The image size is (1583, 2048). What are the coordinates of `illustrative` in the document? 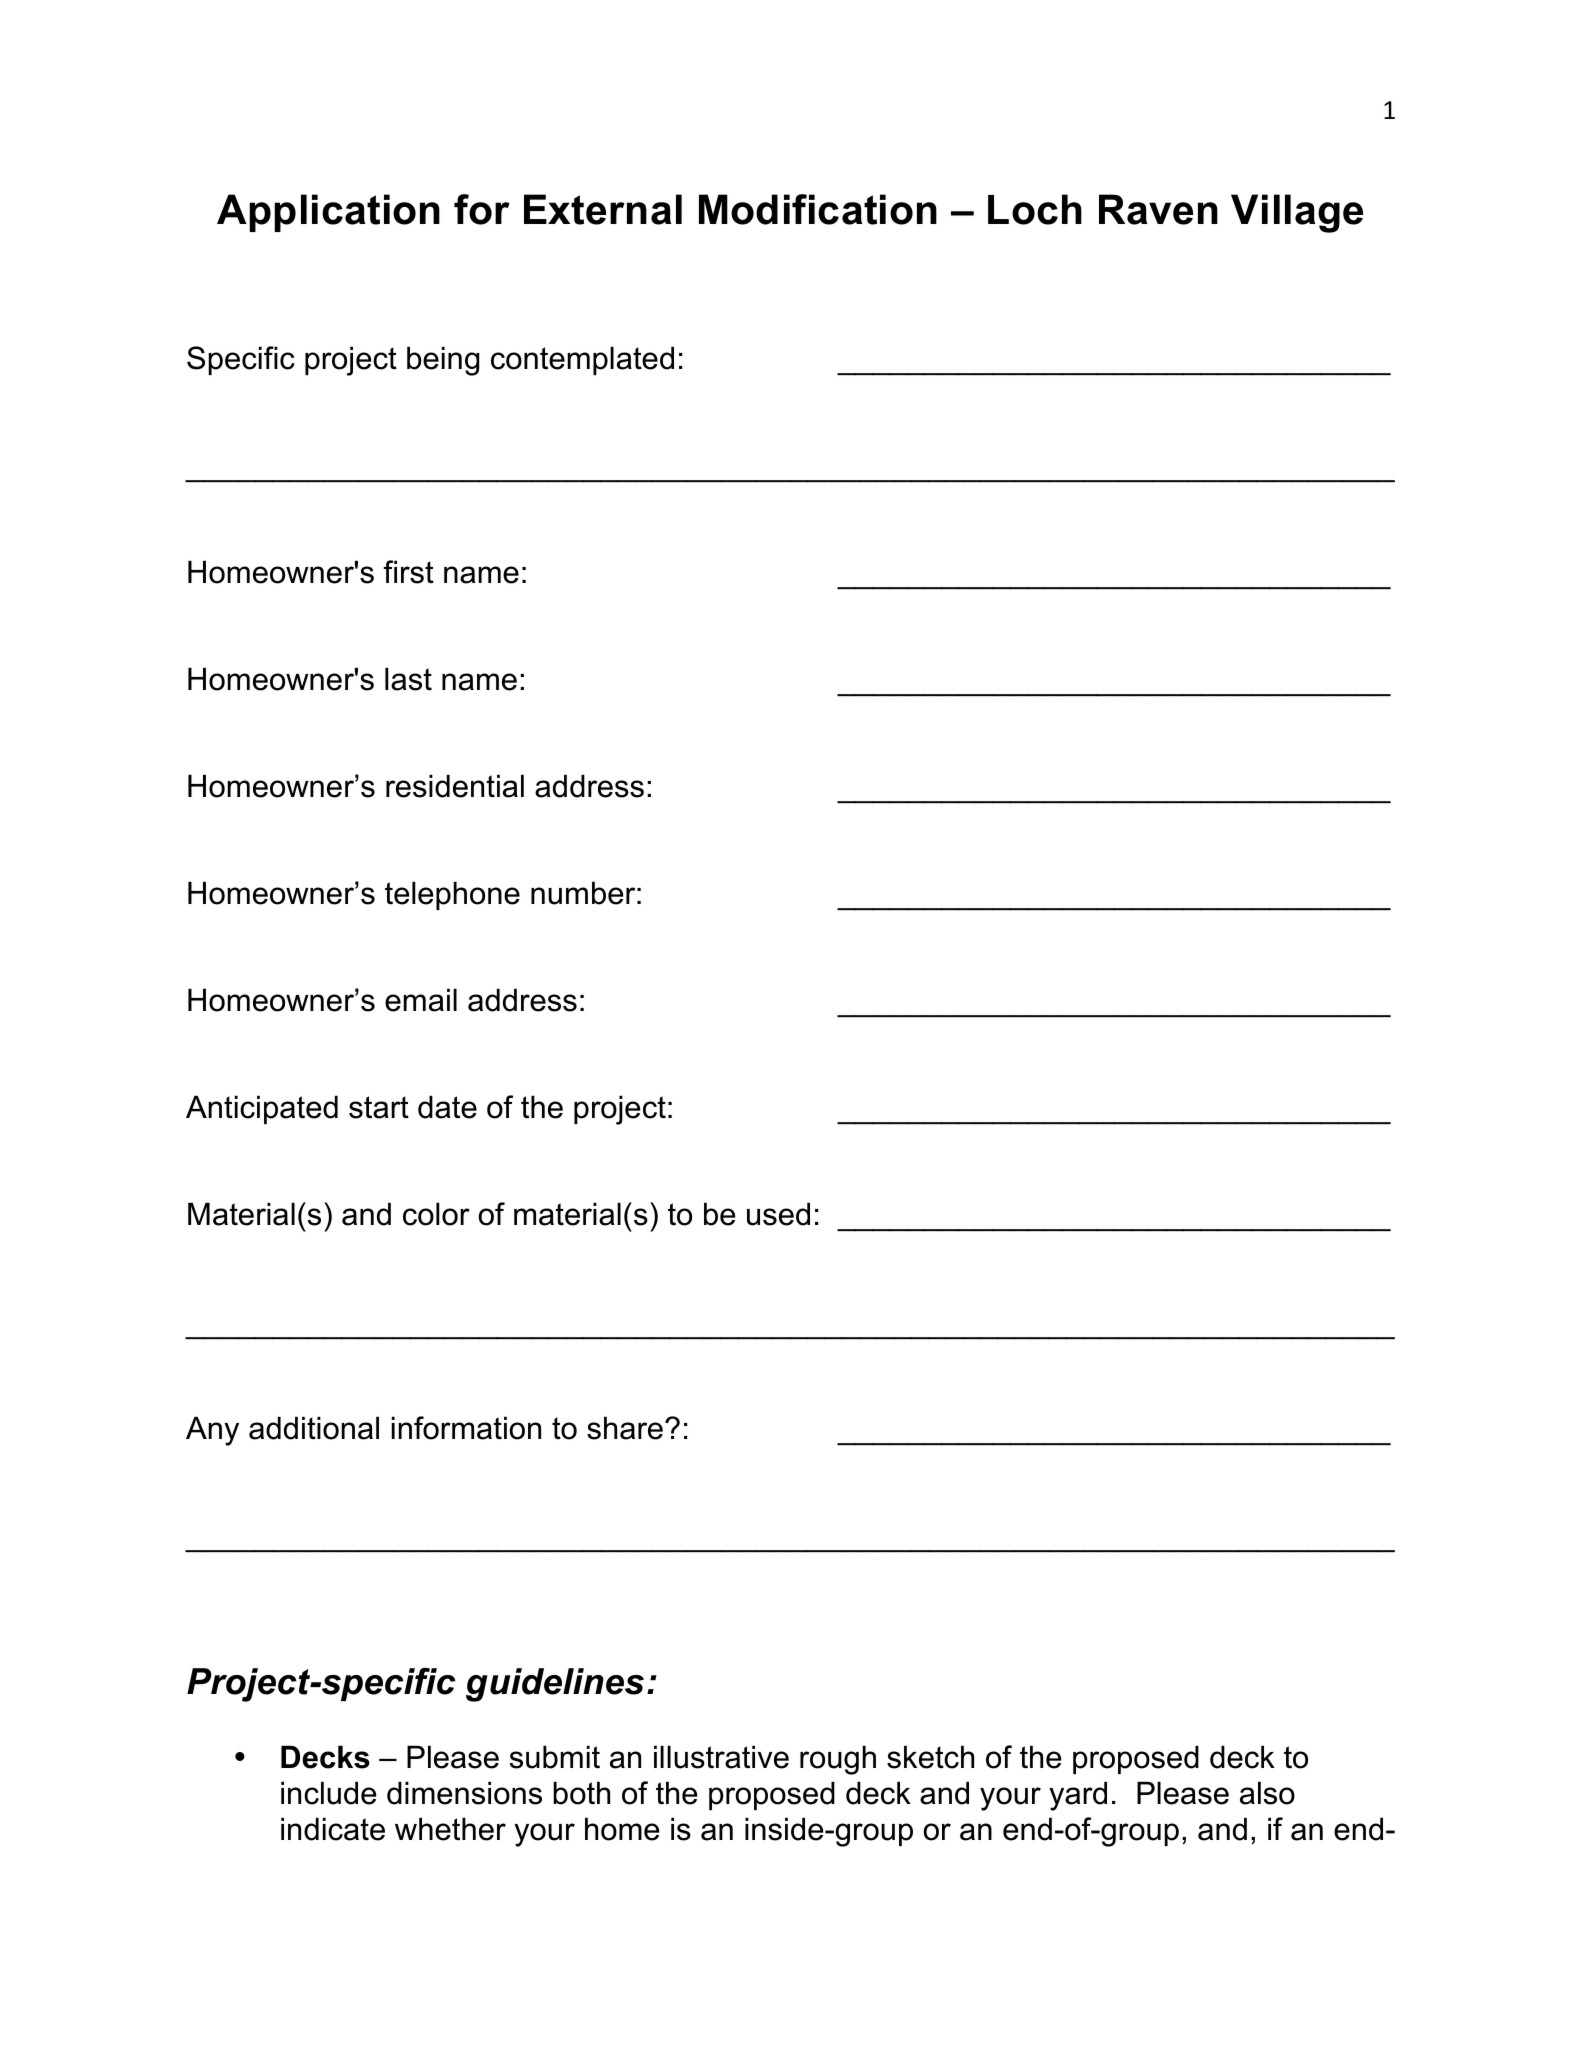 It's located at (721, 1757).
